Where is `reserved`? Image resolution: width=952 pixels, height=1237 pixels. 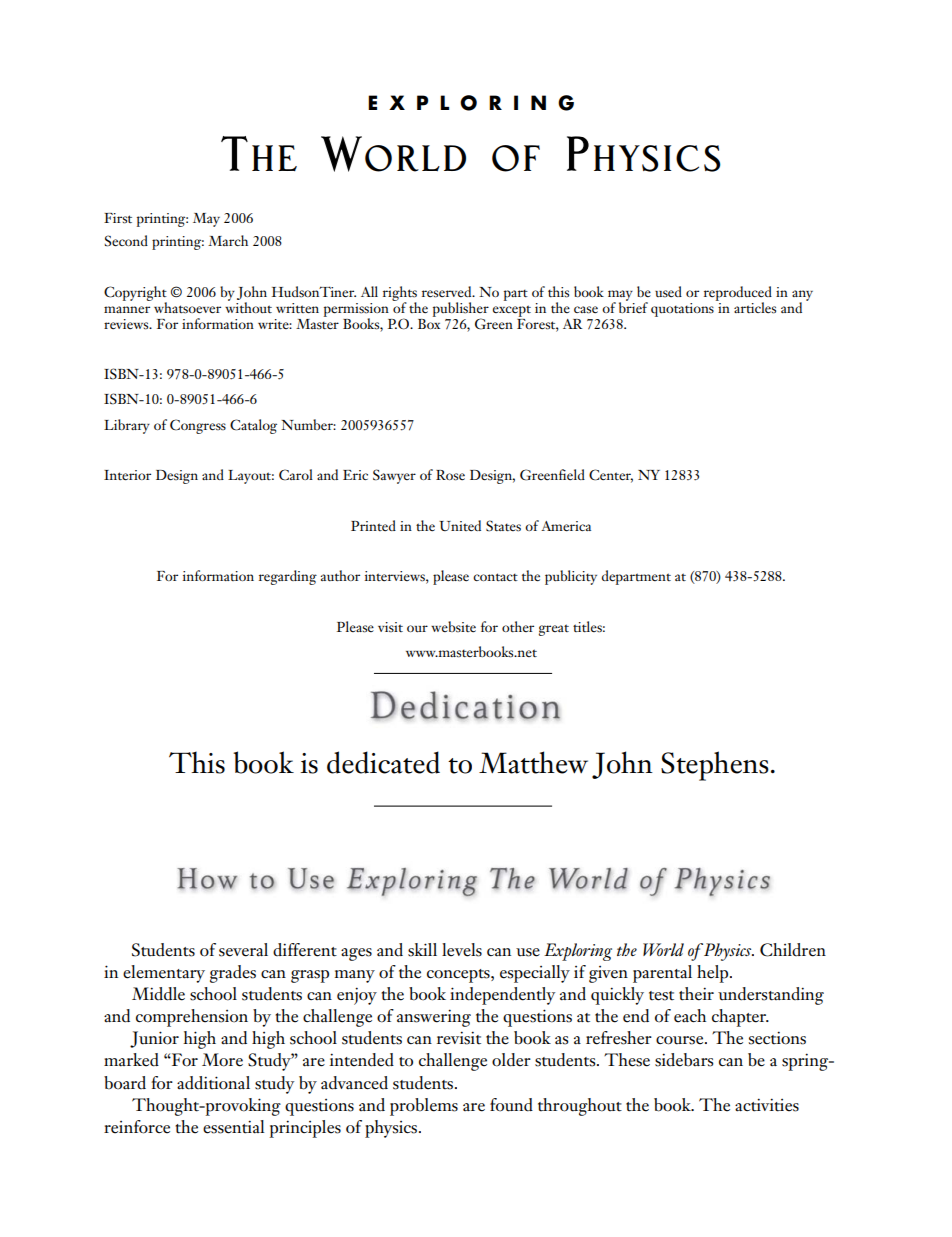 reserved is located at coordinates (448, 292).
